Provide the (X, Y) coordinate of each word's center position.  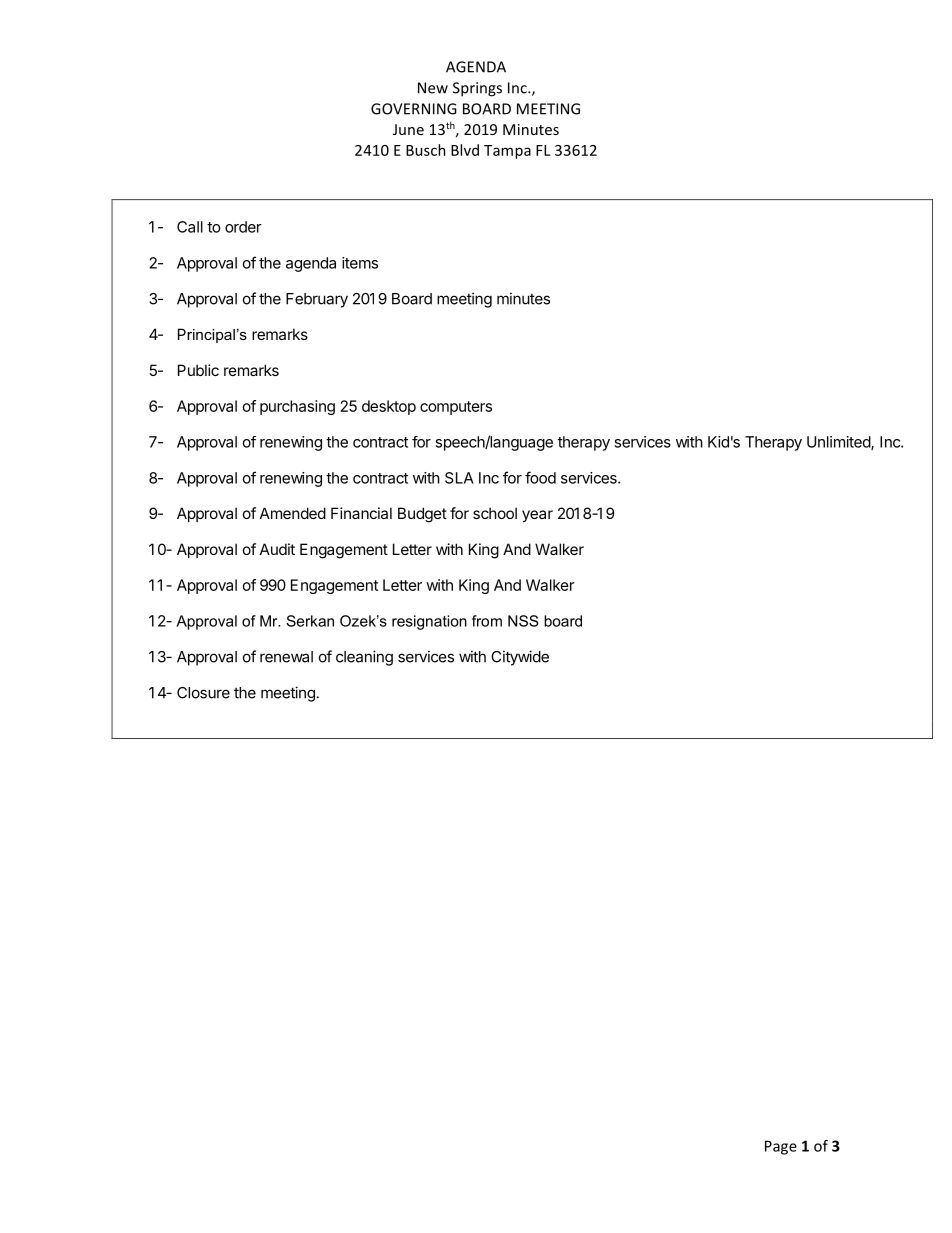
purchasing (297, 407)
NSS (523, 621)
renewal (286, 657)
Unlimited (839, 443)
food (540, 477)
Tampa (507, 152)
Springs (477, 89)
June (408, 129)
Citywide (520, 658)
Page (781, 1147)
